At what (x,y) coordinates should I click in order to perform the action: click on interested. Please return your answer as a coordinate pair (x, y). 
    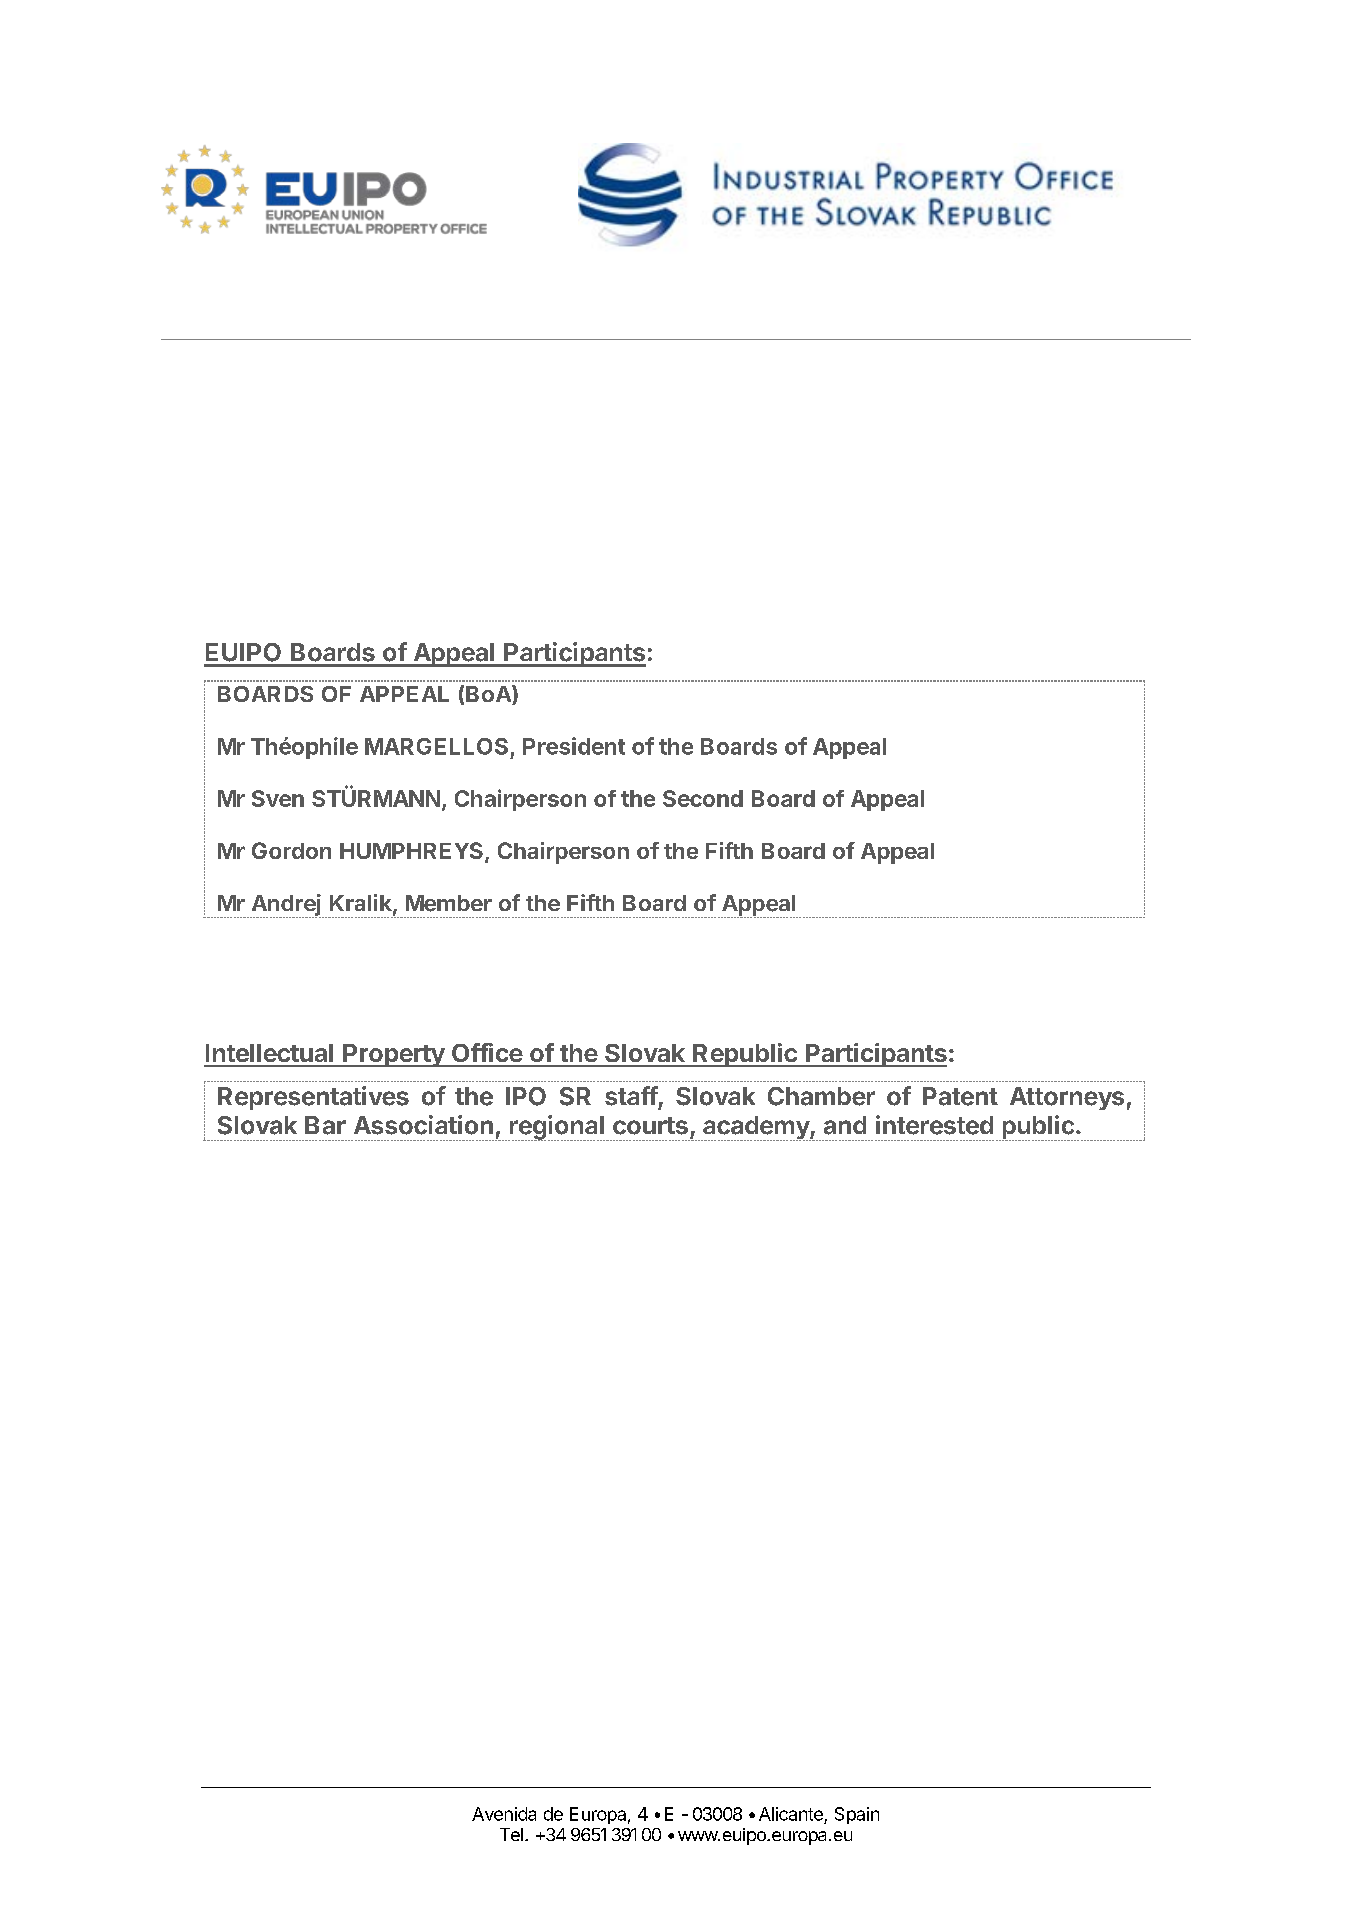
    Looking at the image, I should click on (934, 1125).
